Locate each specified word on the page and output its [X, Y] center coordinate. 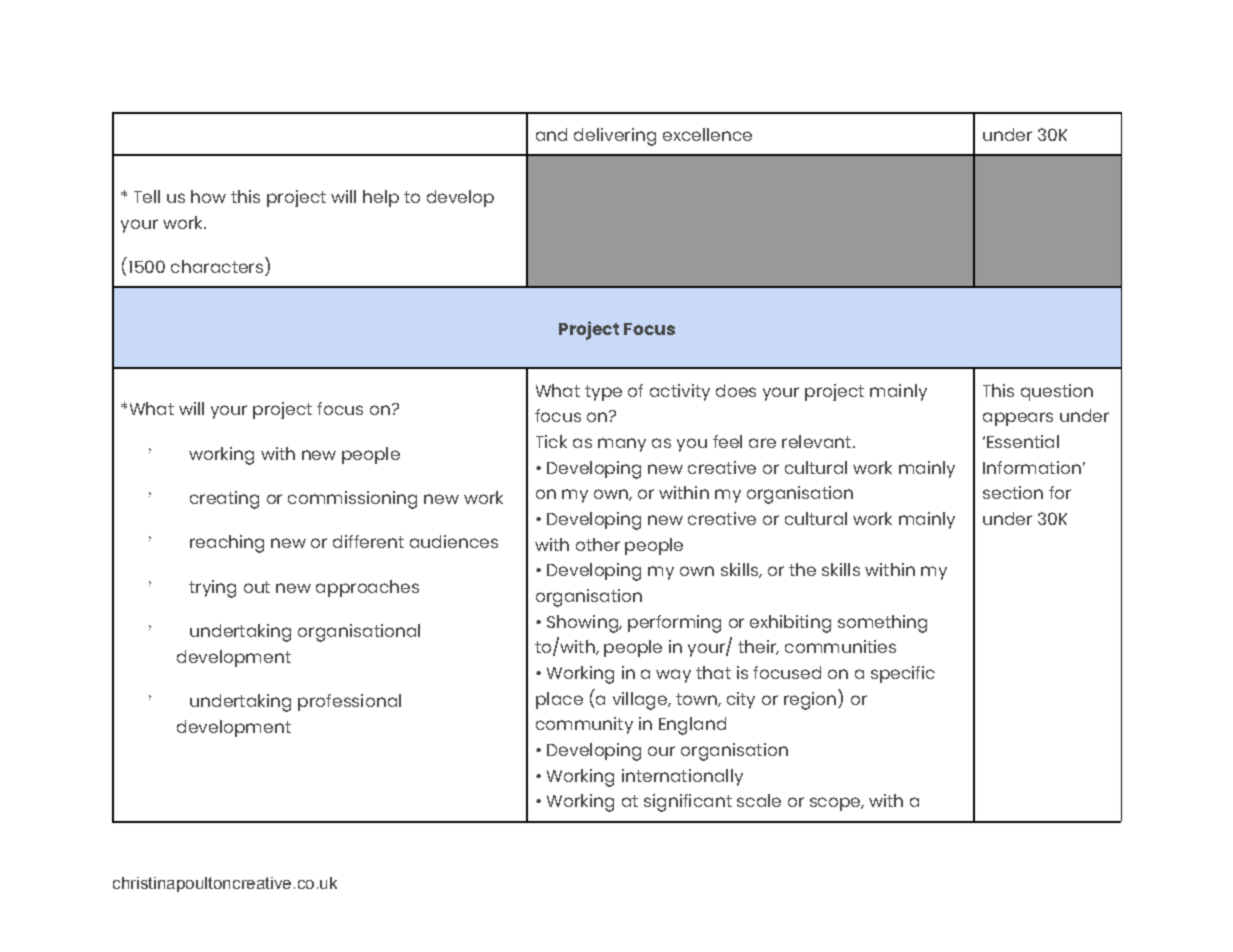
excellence [707, 134]
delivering [615, 137]
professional [349, 702]
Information [1032, 467]
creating [224, 500]
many [622, 445]
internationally [682, 777]
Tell [147, 196]
